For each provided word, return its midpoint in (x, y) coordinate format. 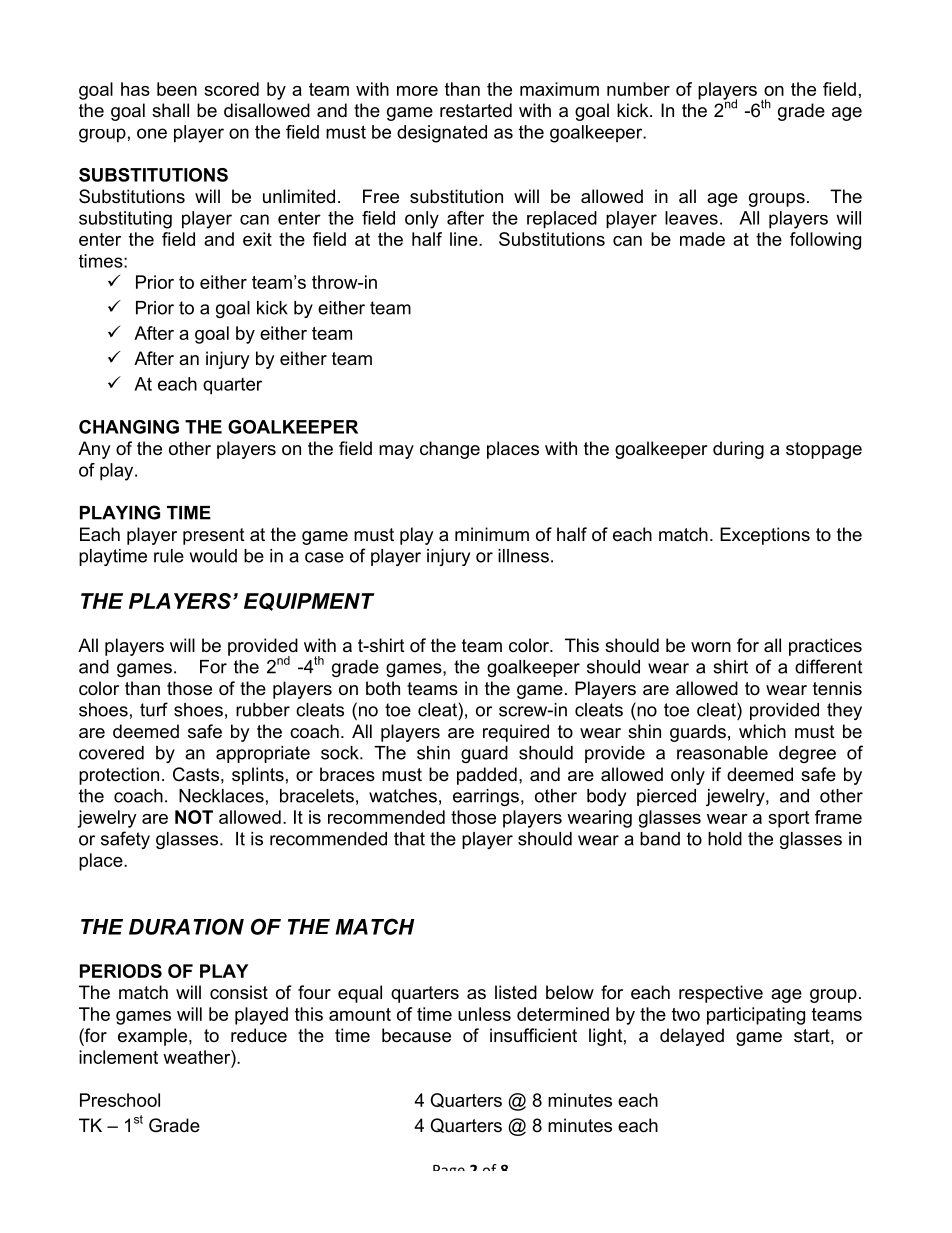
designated (442, 134)
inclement (118, 1057)
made (702, 239)
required (516, 733)
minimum (492, 534)
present (214, 536)
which (762, 731)
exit (257, 239)
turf (154, 709)
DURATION (186, 926)
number (638, 89)
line (465, 239)
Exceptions (765, 536)
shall (170, 110)
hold (725, 839)
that (409, 839)
